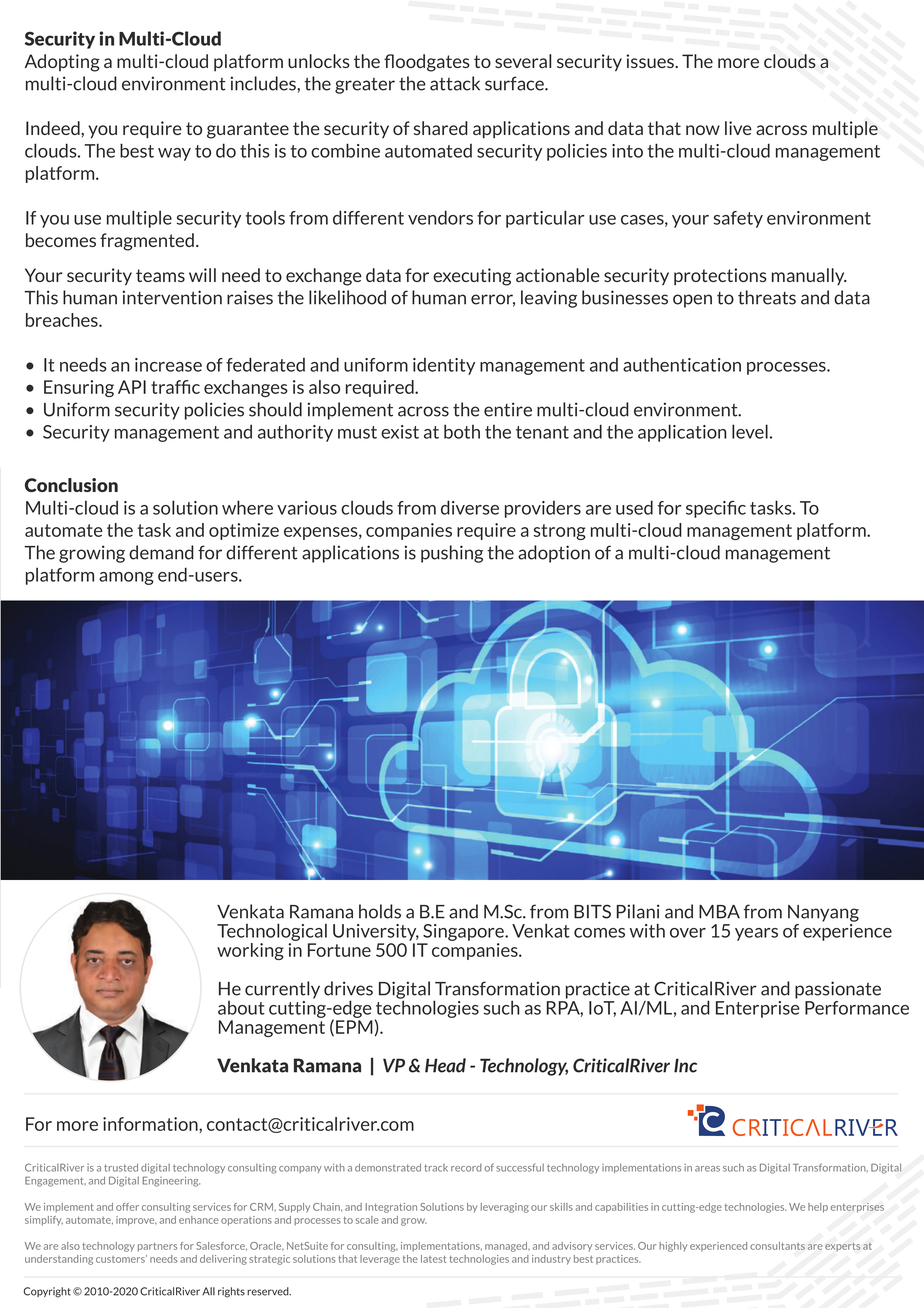 This document has height=1308, width=924. What do you see at coordinates (703, 130) in the document?
I see `now` at bounding box center [703, 130].
